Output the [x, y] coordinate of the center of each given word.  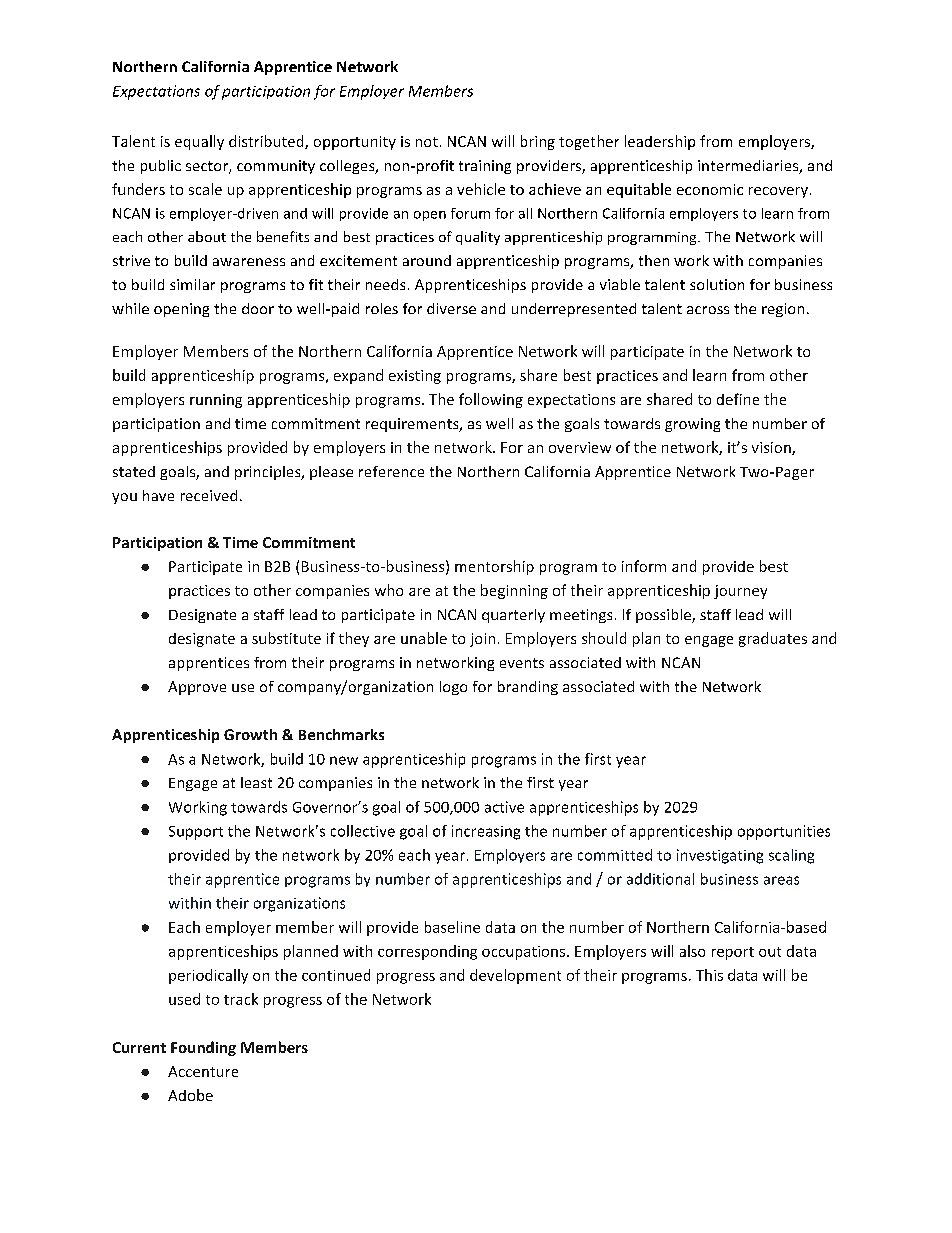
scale [205, 189]
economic [710, 189]
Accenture [203, 1071]
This [709, 975]
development [515, 976]
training [485, 167]
